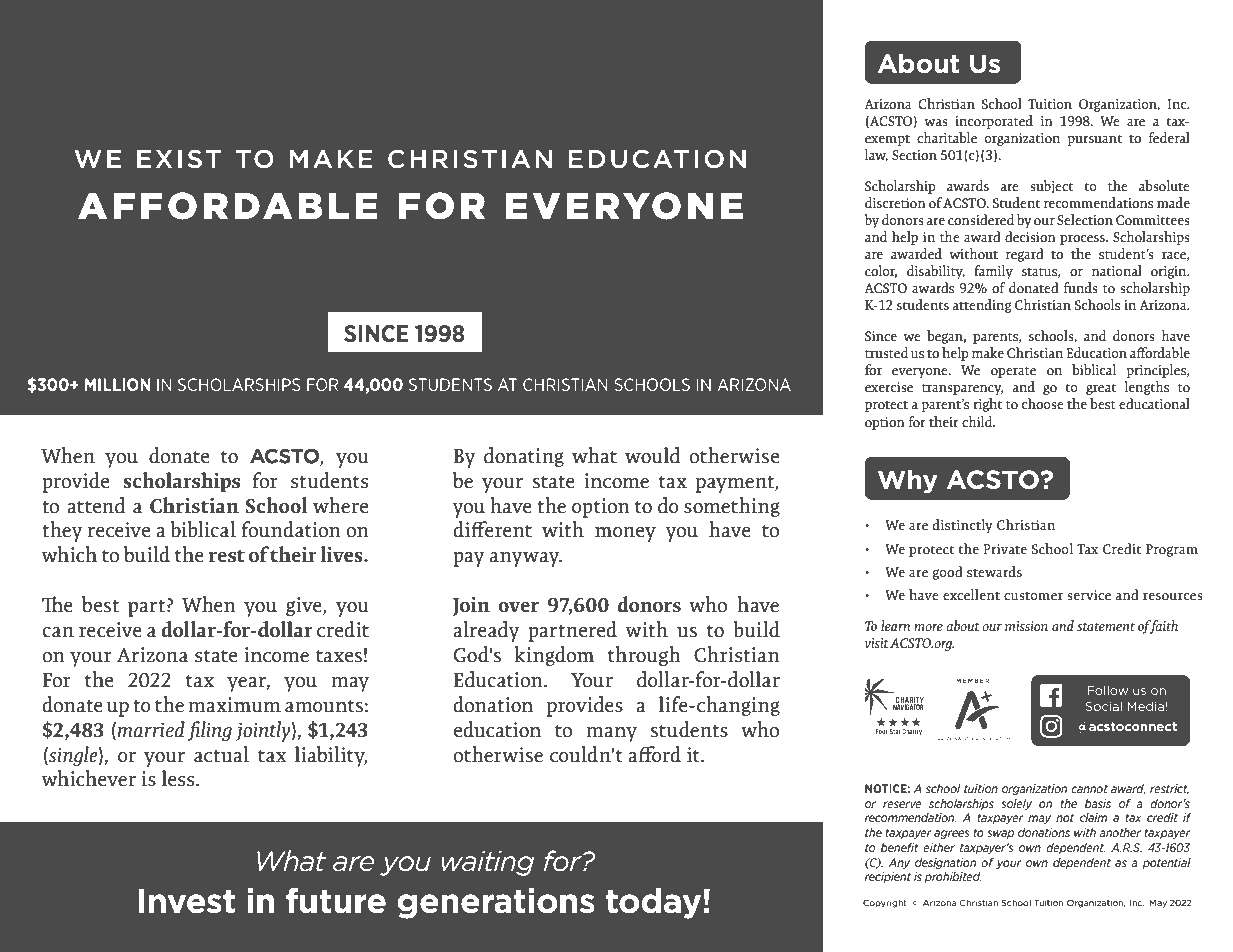  What do you see at coordinates (881, 271) in the screenshot?
I see `color` at bounding box center [881, 271].
